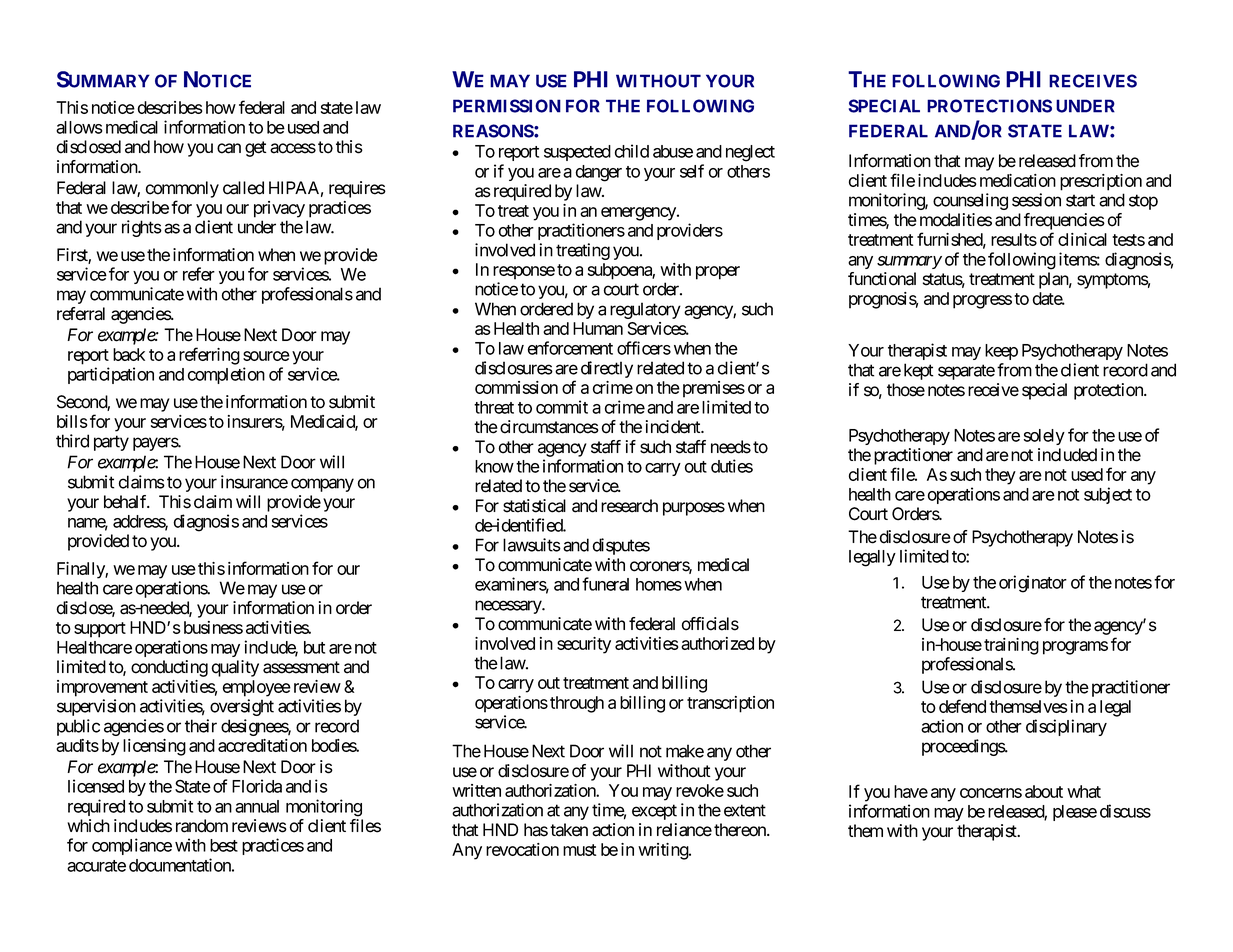  I want to click on company, so click(322, 485).
